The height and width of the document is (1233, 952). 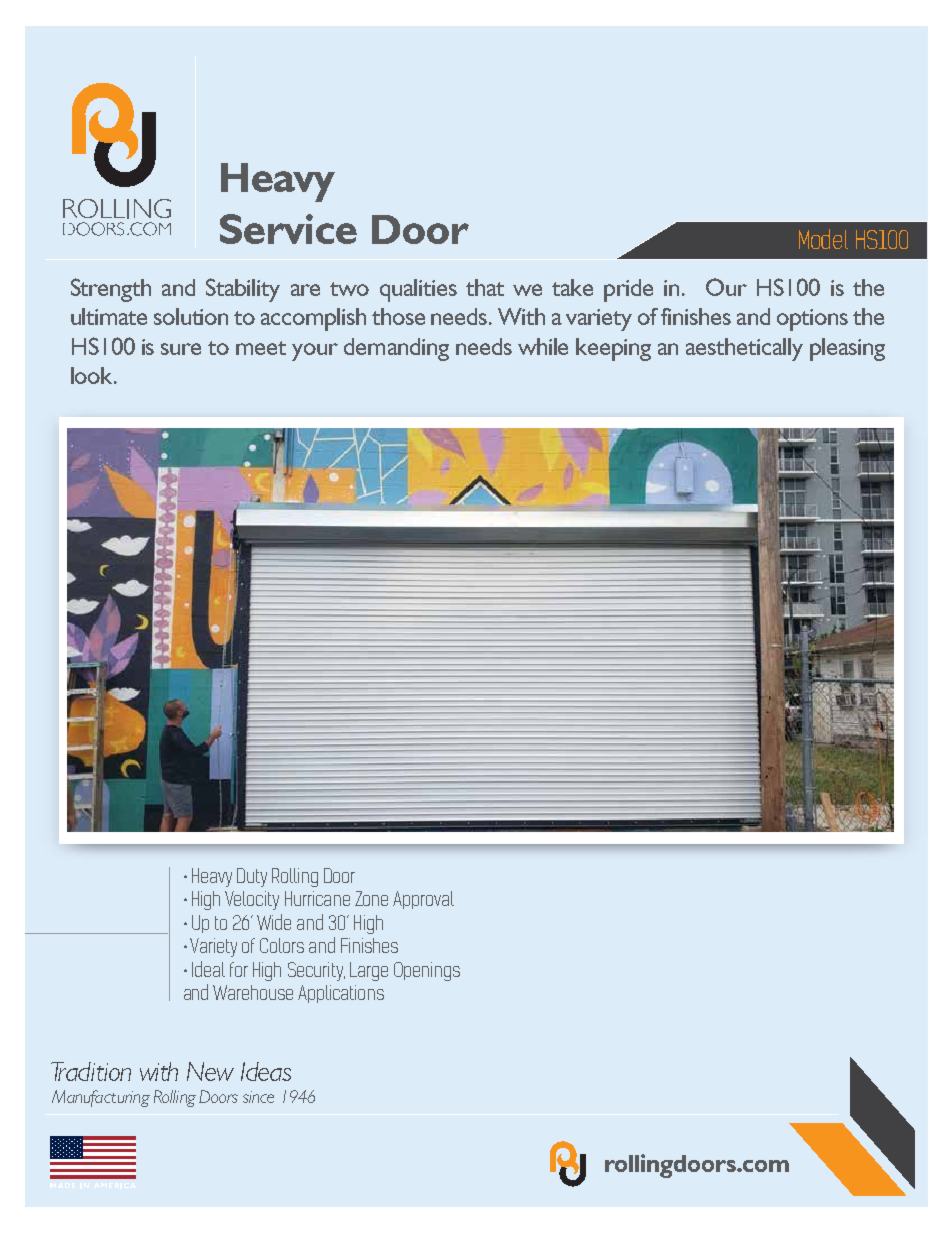 I want to click on Model, so click(x=823, y=239).
